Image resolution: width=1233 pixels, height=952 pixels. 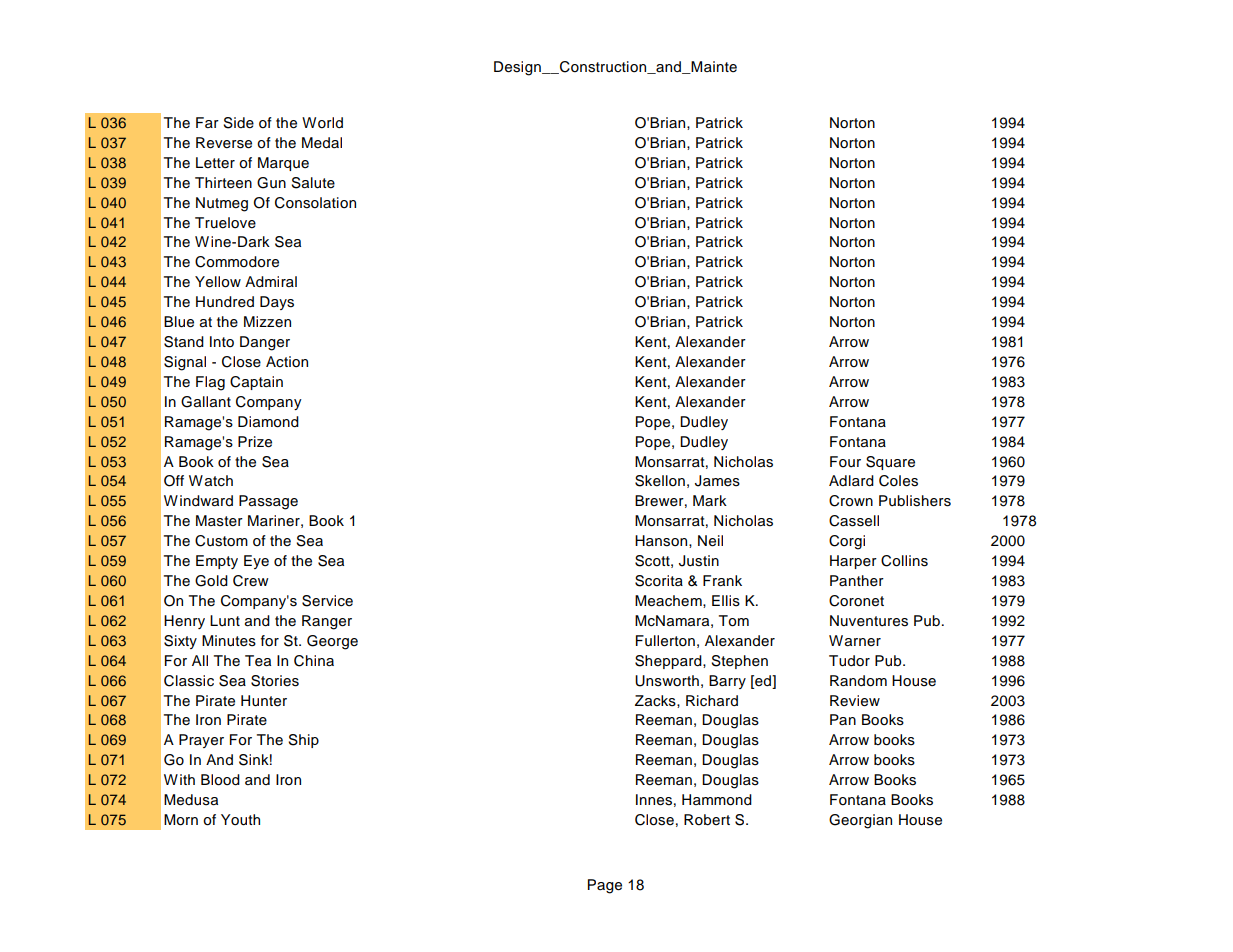 What do you see at coordinates (860, 821) in the image?
I see `Georgian` at bounding box center [860, 821].
